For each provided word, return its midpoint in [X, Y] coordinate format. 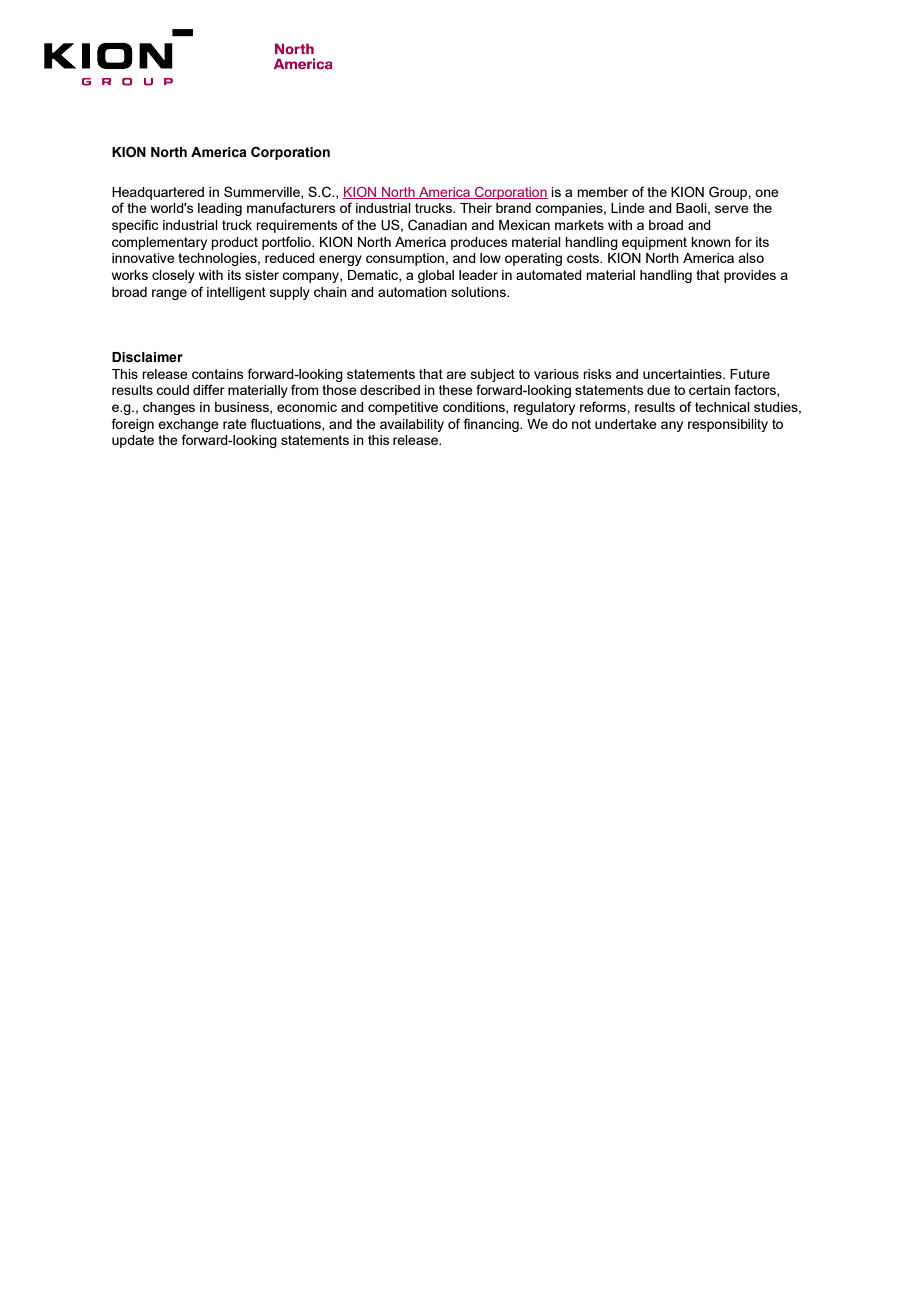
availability [412, 425]
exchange [188, 425]
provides [750, 276]
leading [220, 209]
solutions [479, 292]
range [169, 294]
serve [732, 209]
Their [476, 208]
